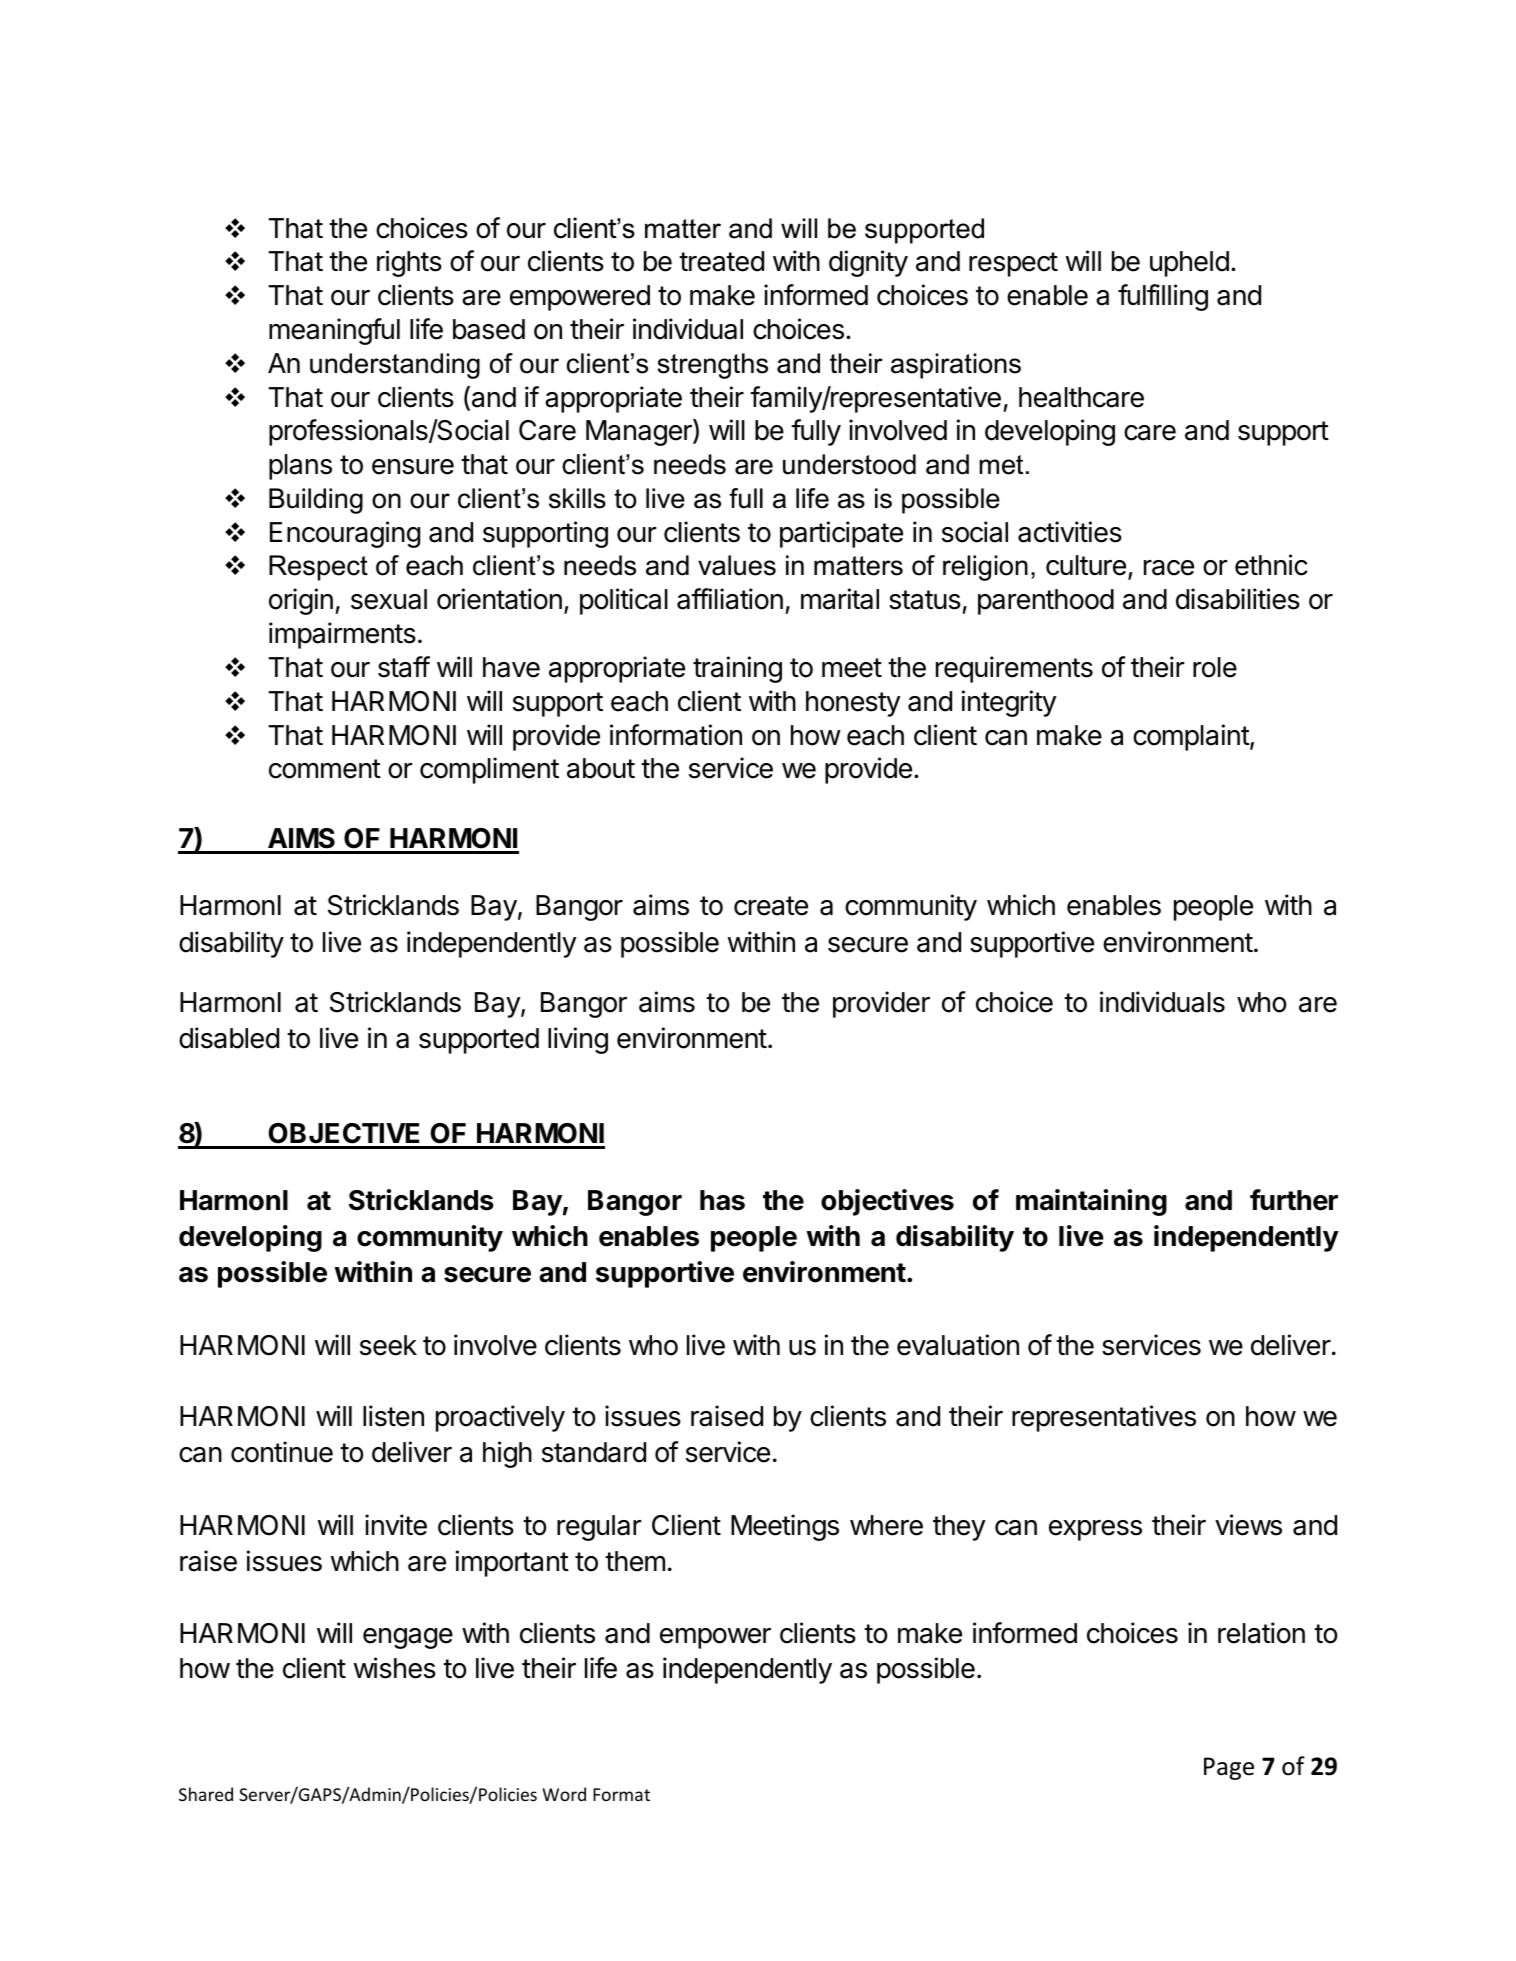 The image size is (1516, 1961). Describe the element at coordinates (594, 1452) in the page. I see `standard` at that location.
